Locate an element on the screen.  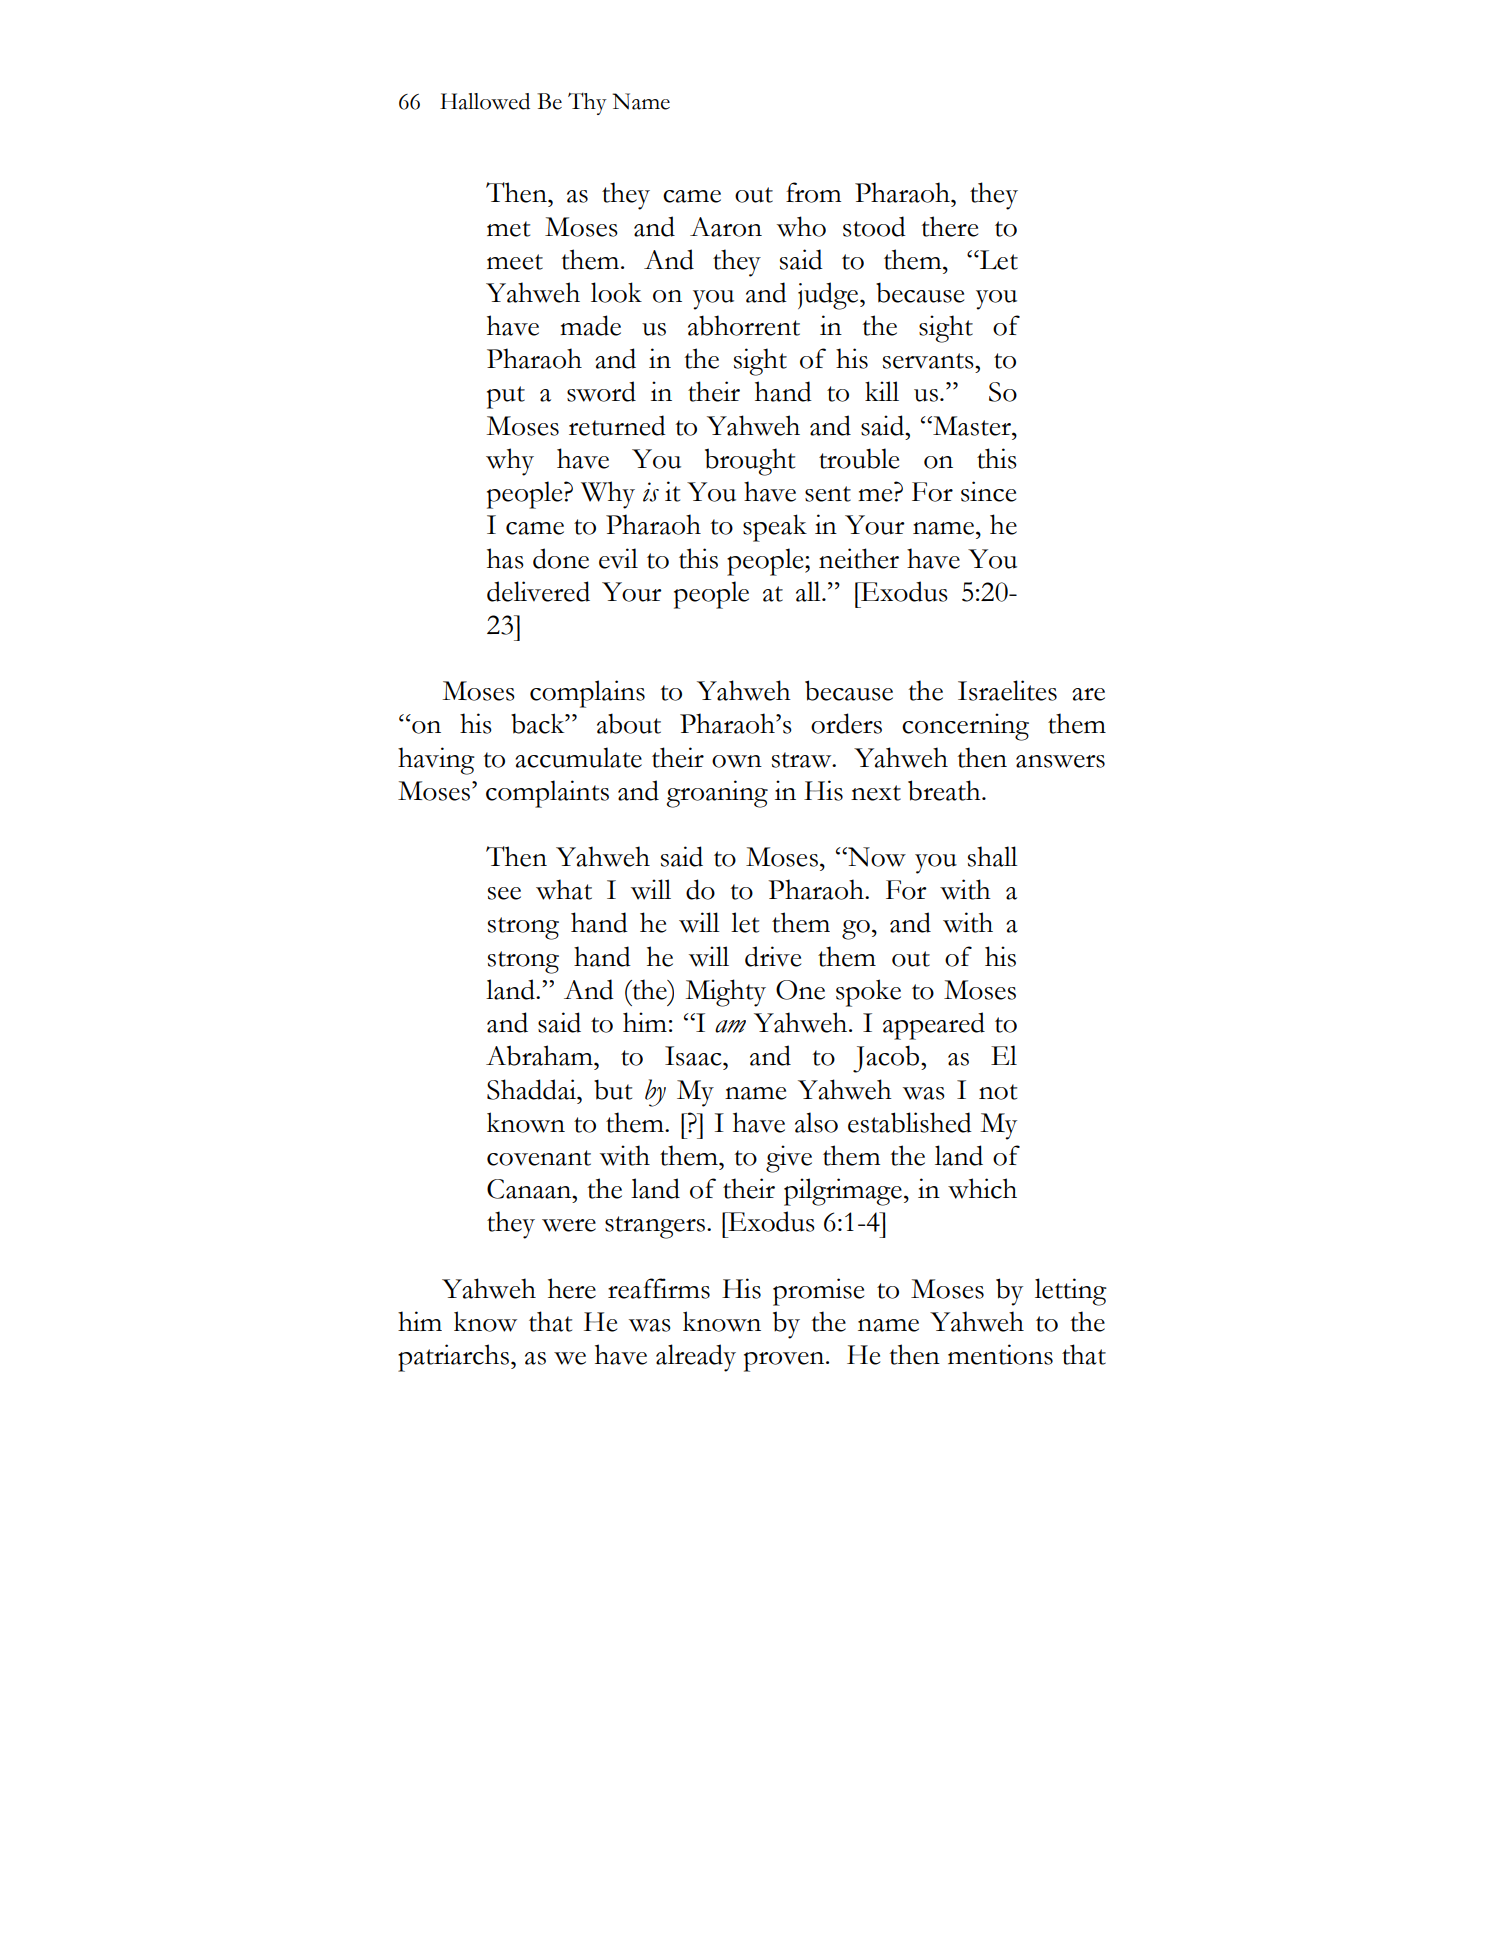
groaning is located at coordinates (717, 794).
